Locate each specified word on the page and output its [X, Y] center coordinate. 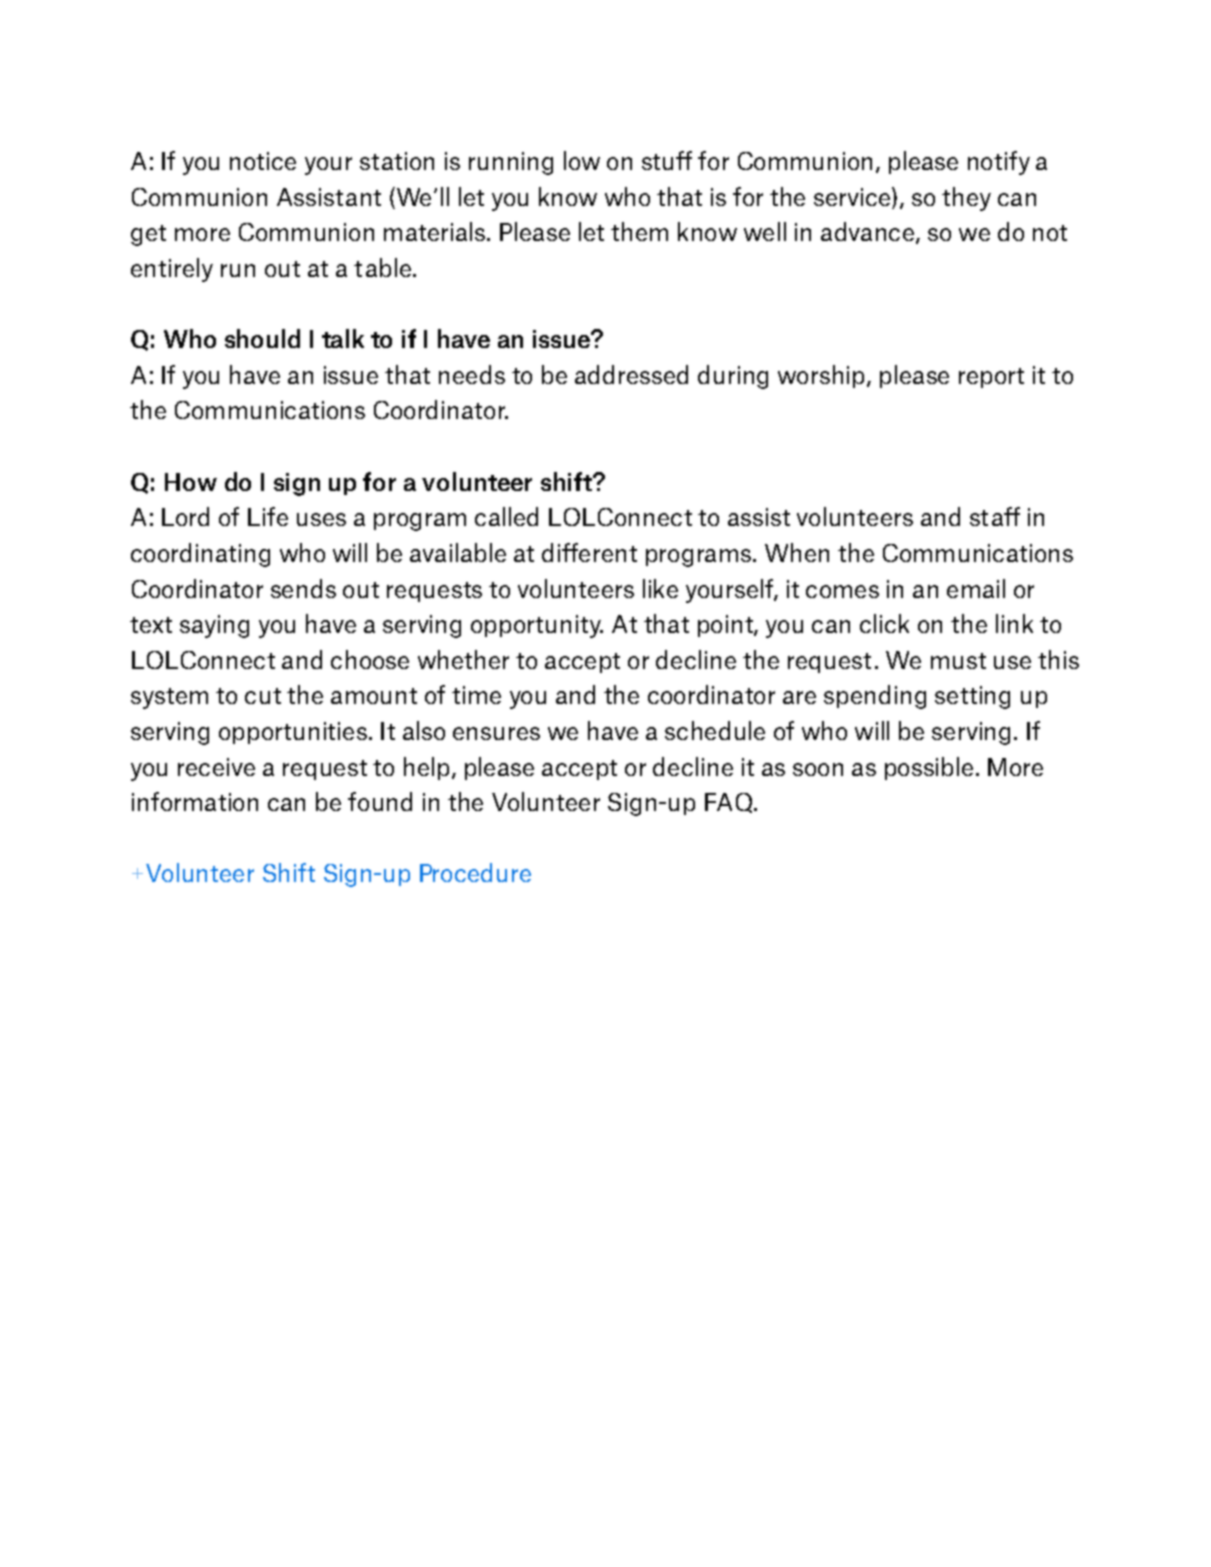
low [582, 160]
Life [268, 516]
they [966, 199]
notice [263, 161]
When [797, 552]
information [195, 801]
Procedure [475, 872]
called [506, 516]
